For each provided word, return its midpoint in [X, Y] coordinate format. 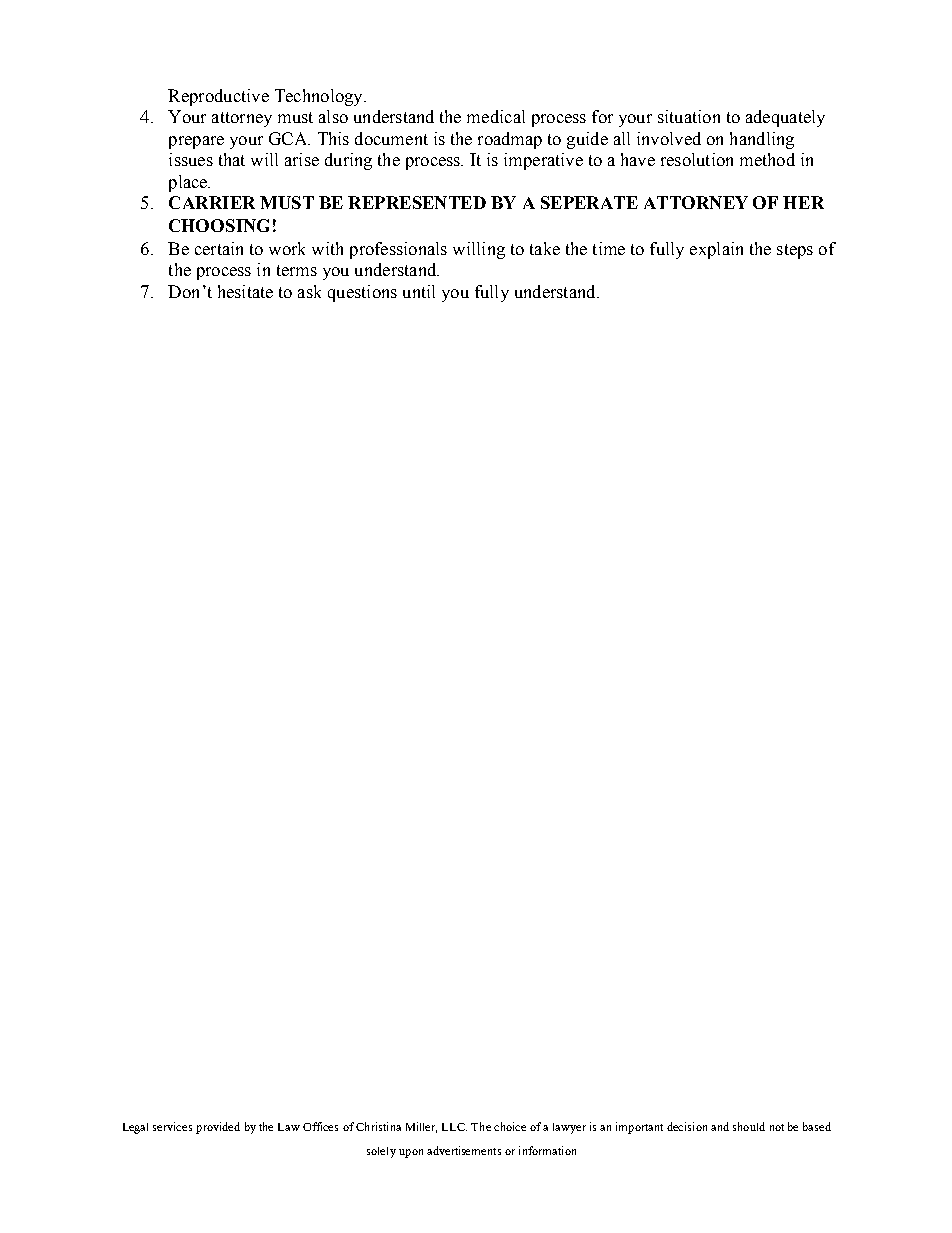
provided [218, 1128]
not [777, 1127]
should [749, 1126]
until [419, 291]
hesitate [245, 291]
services [172, 1126]
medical [496, 116]
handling [762, 140]
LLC [454, 1127]
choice [510, 1126]
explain [716, 250]
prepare [196, 142]
